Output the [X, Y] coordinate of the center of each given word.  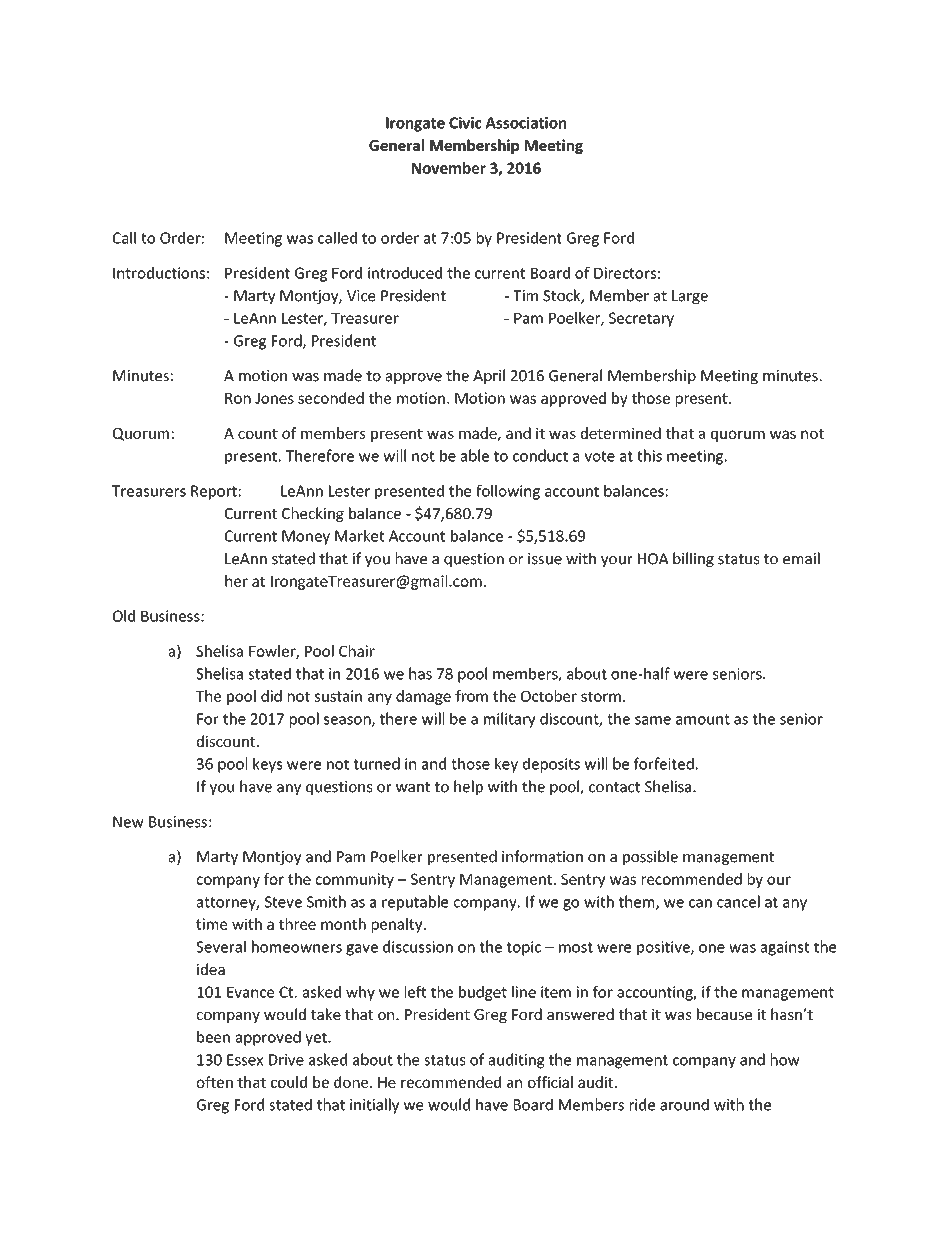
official [550, 1082]
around [684, 1104]
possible [650, 857]
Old [124, 616]
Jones [274, 398]
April [489, 376]
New [128, 822]
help [468, 787]
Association [526, 123]
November [449, 168]
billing [693, 559]
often [215, 1082]
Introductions [159, 273]
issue [545, 559]
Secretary [641, 319]
